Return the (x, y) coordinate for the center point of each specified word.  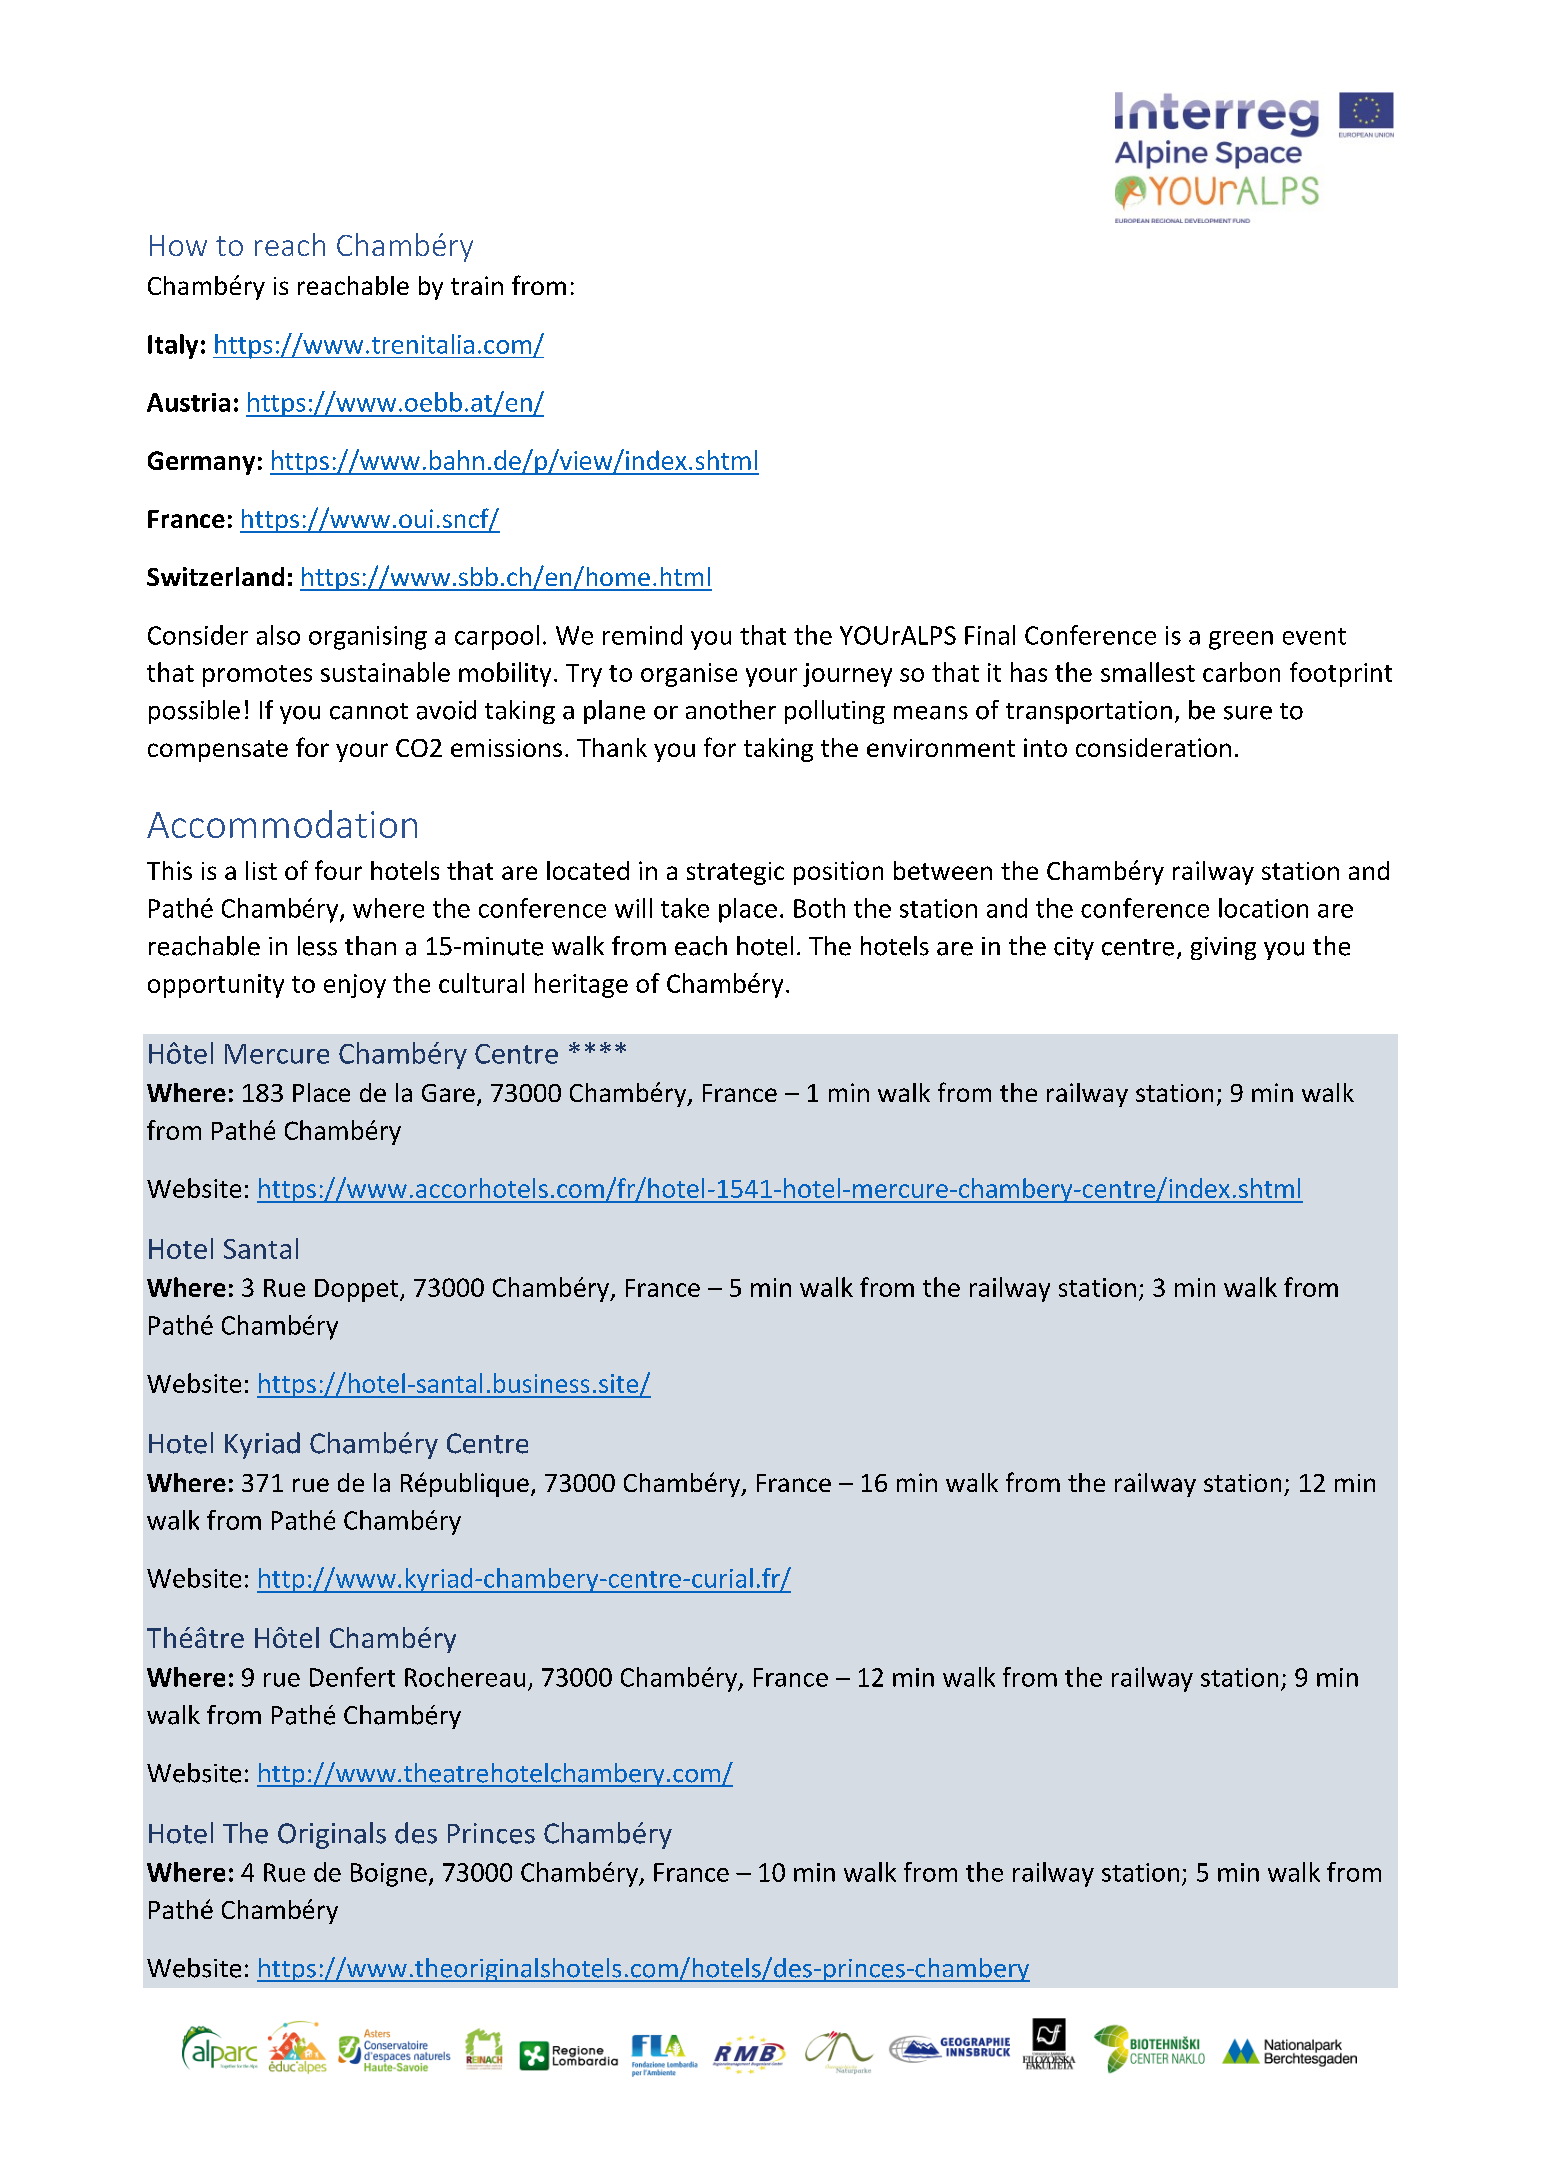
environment (941, 748)
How (178, 245)
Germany (201, 463)
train (477, 285)
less (317, 946)
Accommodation (282, 824)
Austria (188, 402)
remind (642, 635)
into (1045, 747)
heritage (581, 985)
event (1314, 636)
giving (1223, 948)
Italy (173, 346)
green (1241, 640)
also (278, 635)
